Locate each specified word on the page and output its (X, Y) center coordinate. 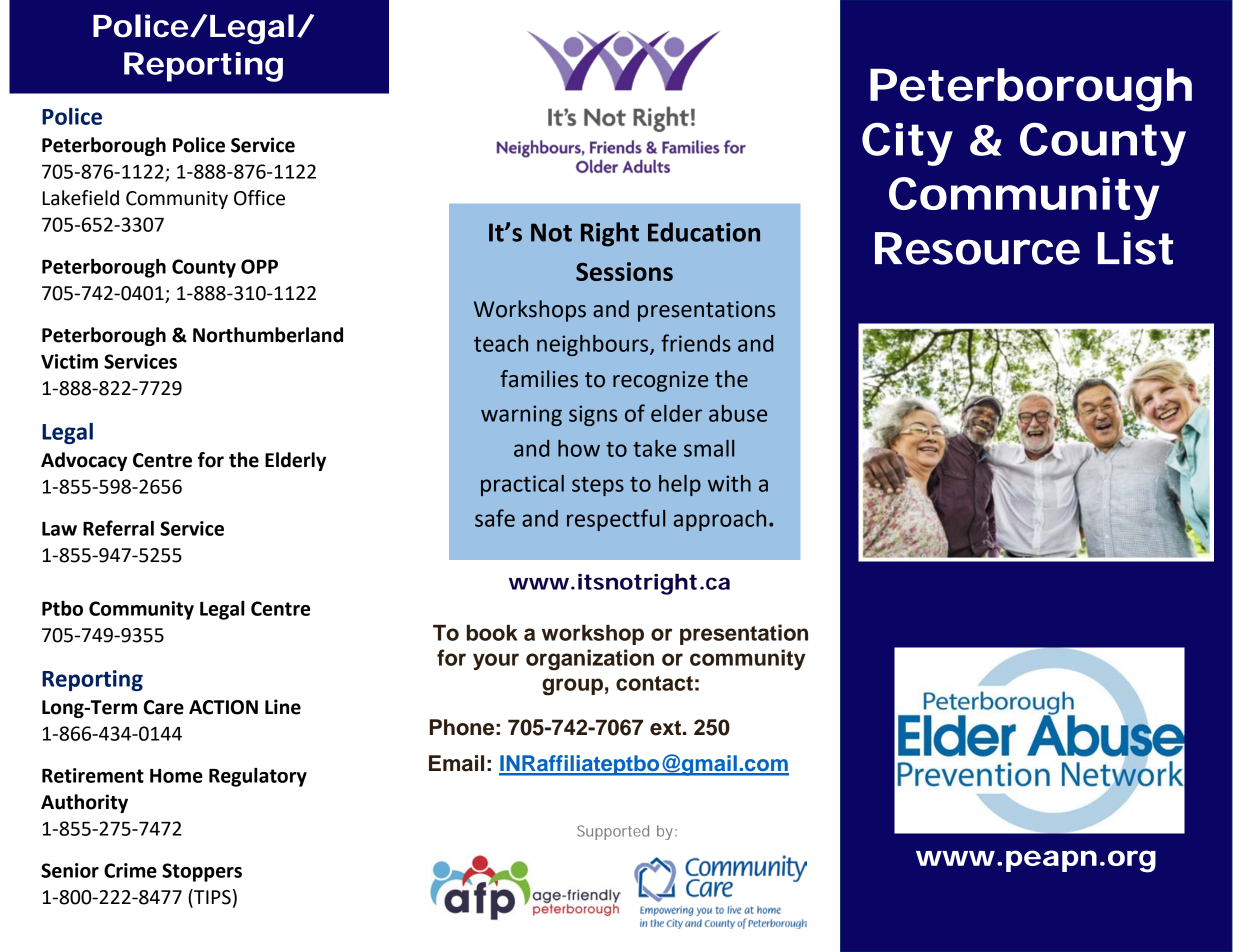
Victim (69, 361)
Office (259, 198)
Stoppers (202, 872)
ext (667, 728)
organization (590, 660)
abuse (738, 413)
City (907, 144)
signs (593, 415)
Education (704, 232)
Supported (613, 832)
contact (654, 683)
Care (164, 707)
